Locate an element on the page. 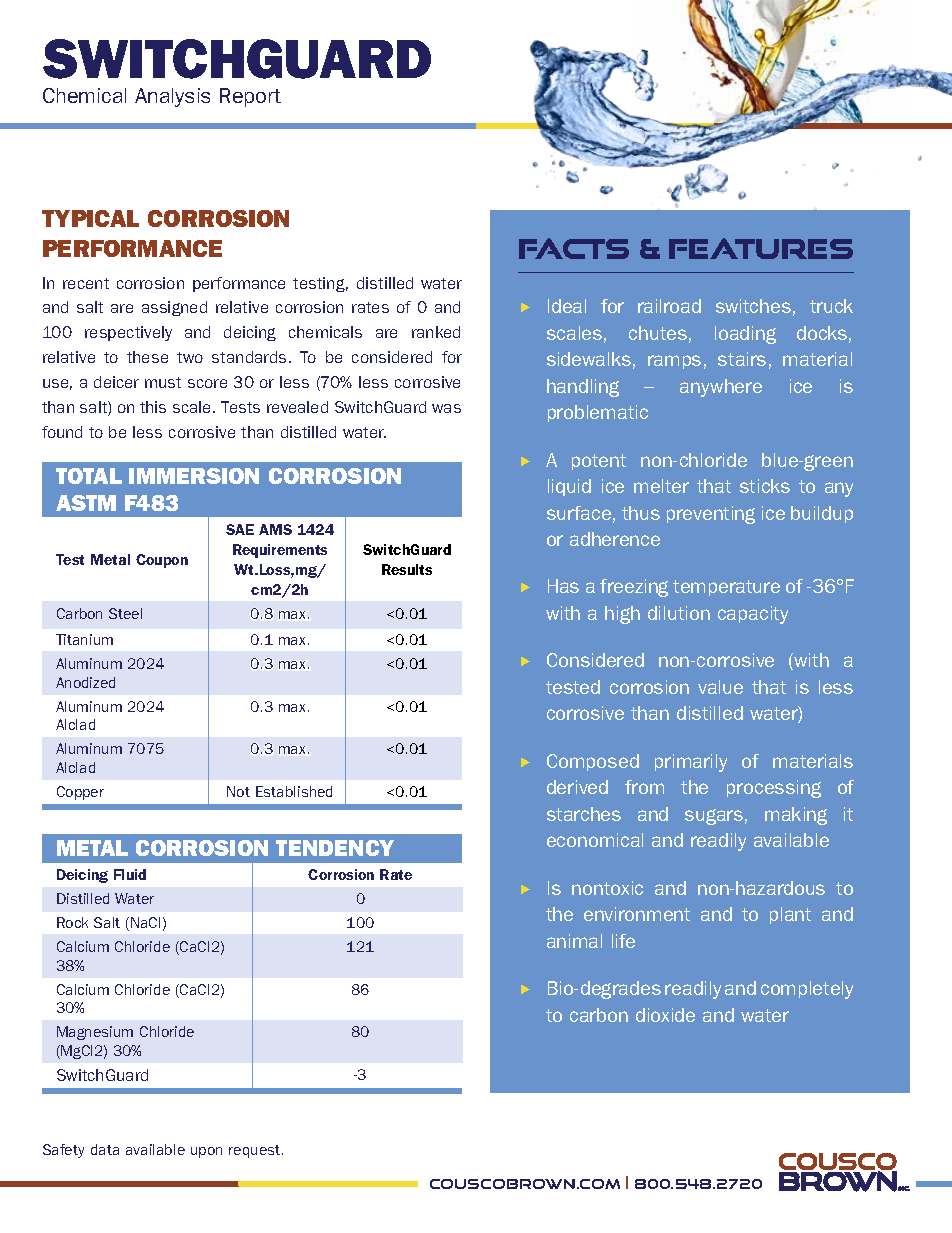 This image has height=1233, width=952. Report is located at coordinates (250, 97).
